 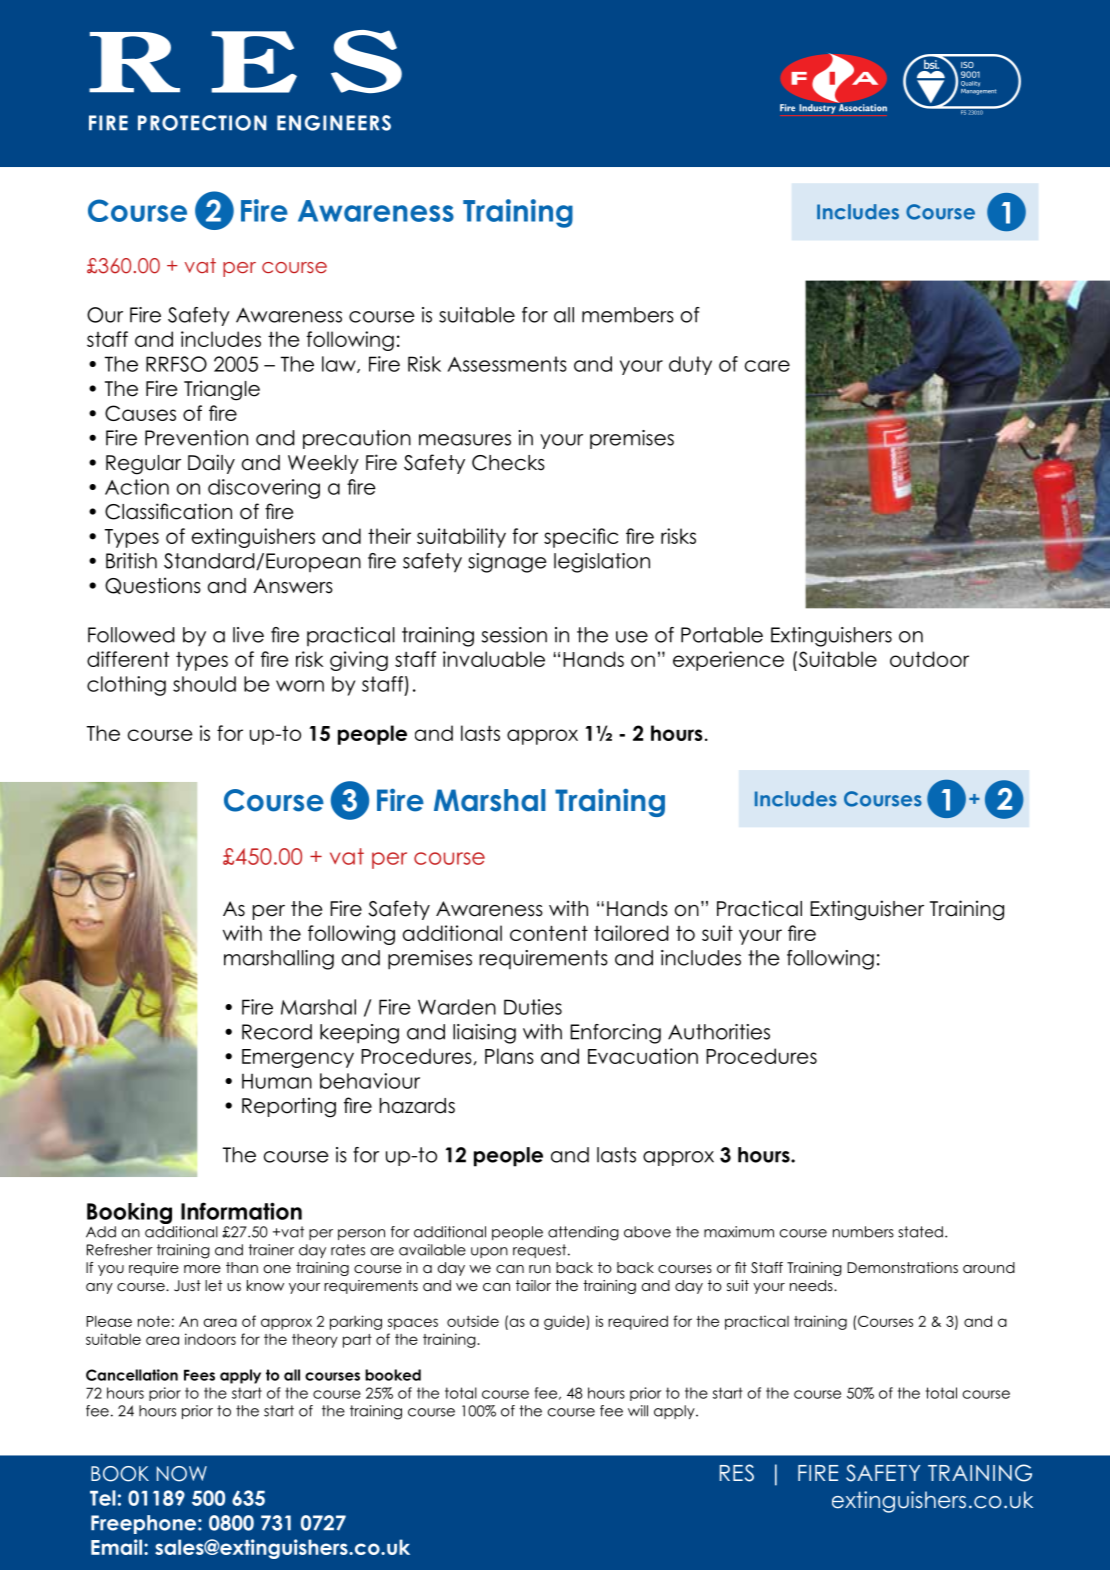 I want to click on numbers, so click(x=863, y=1232).
